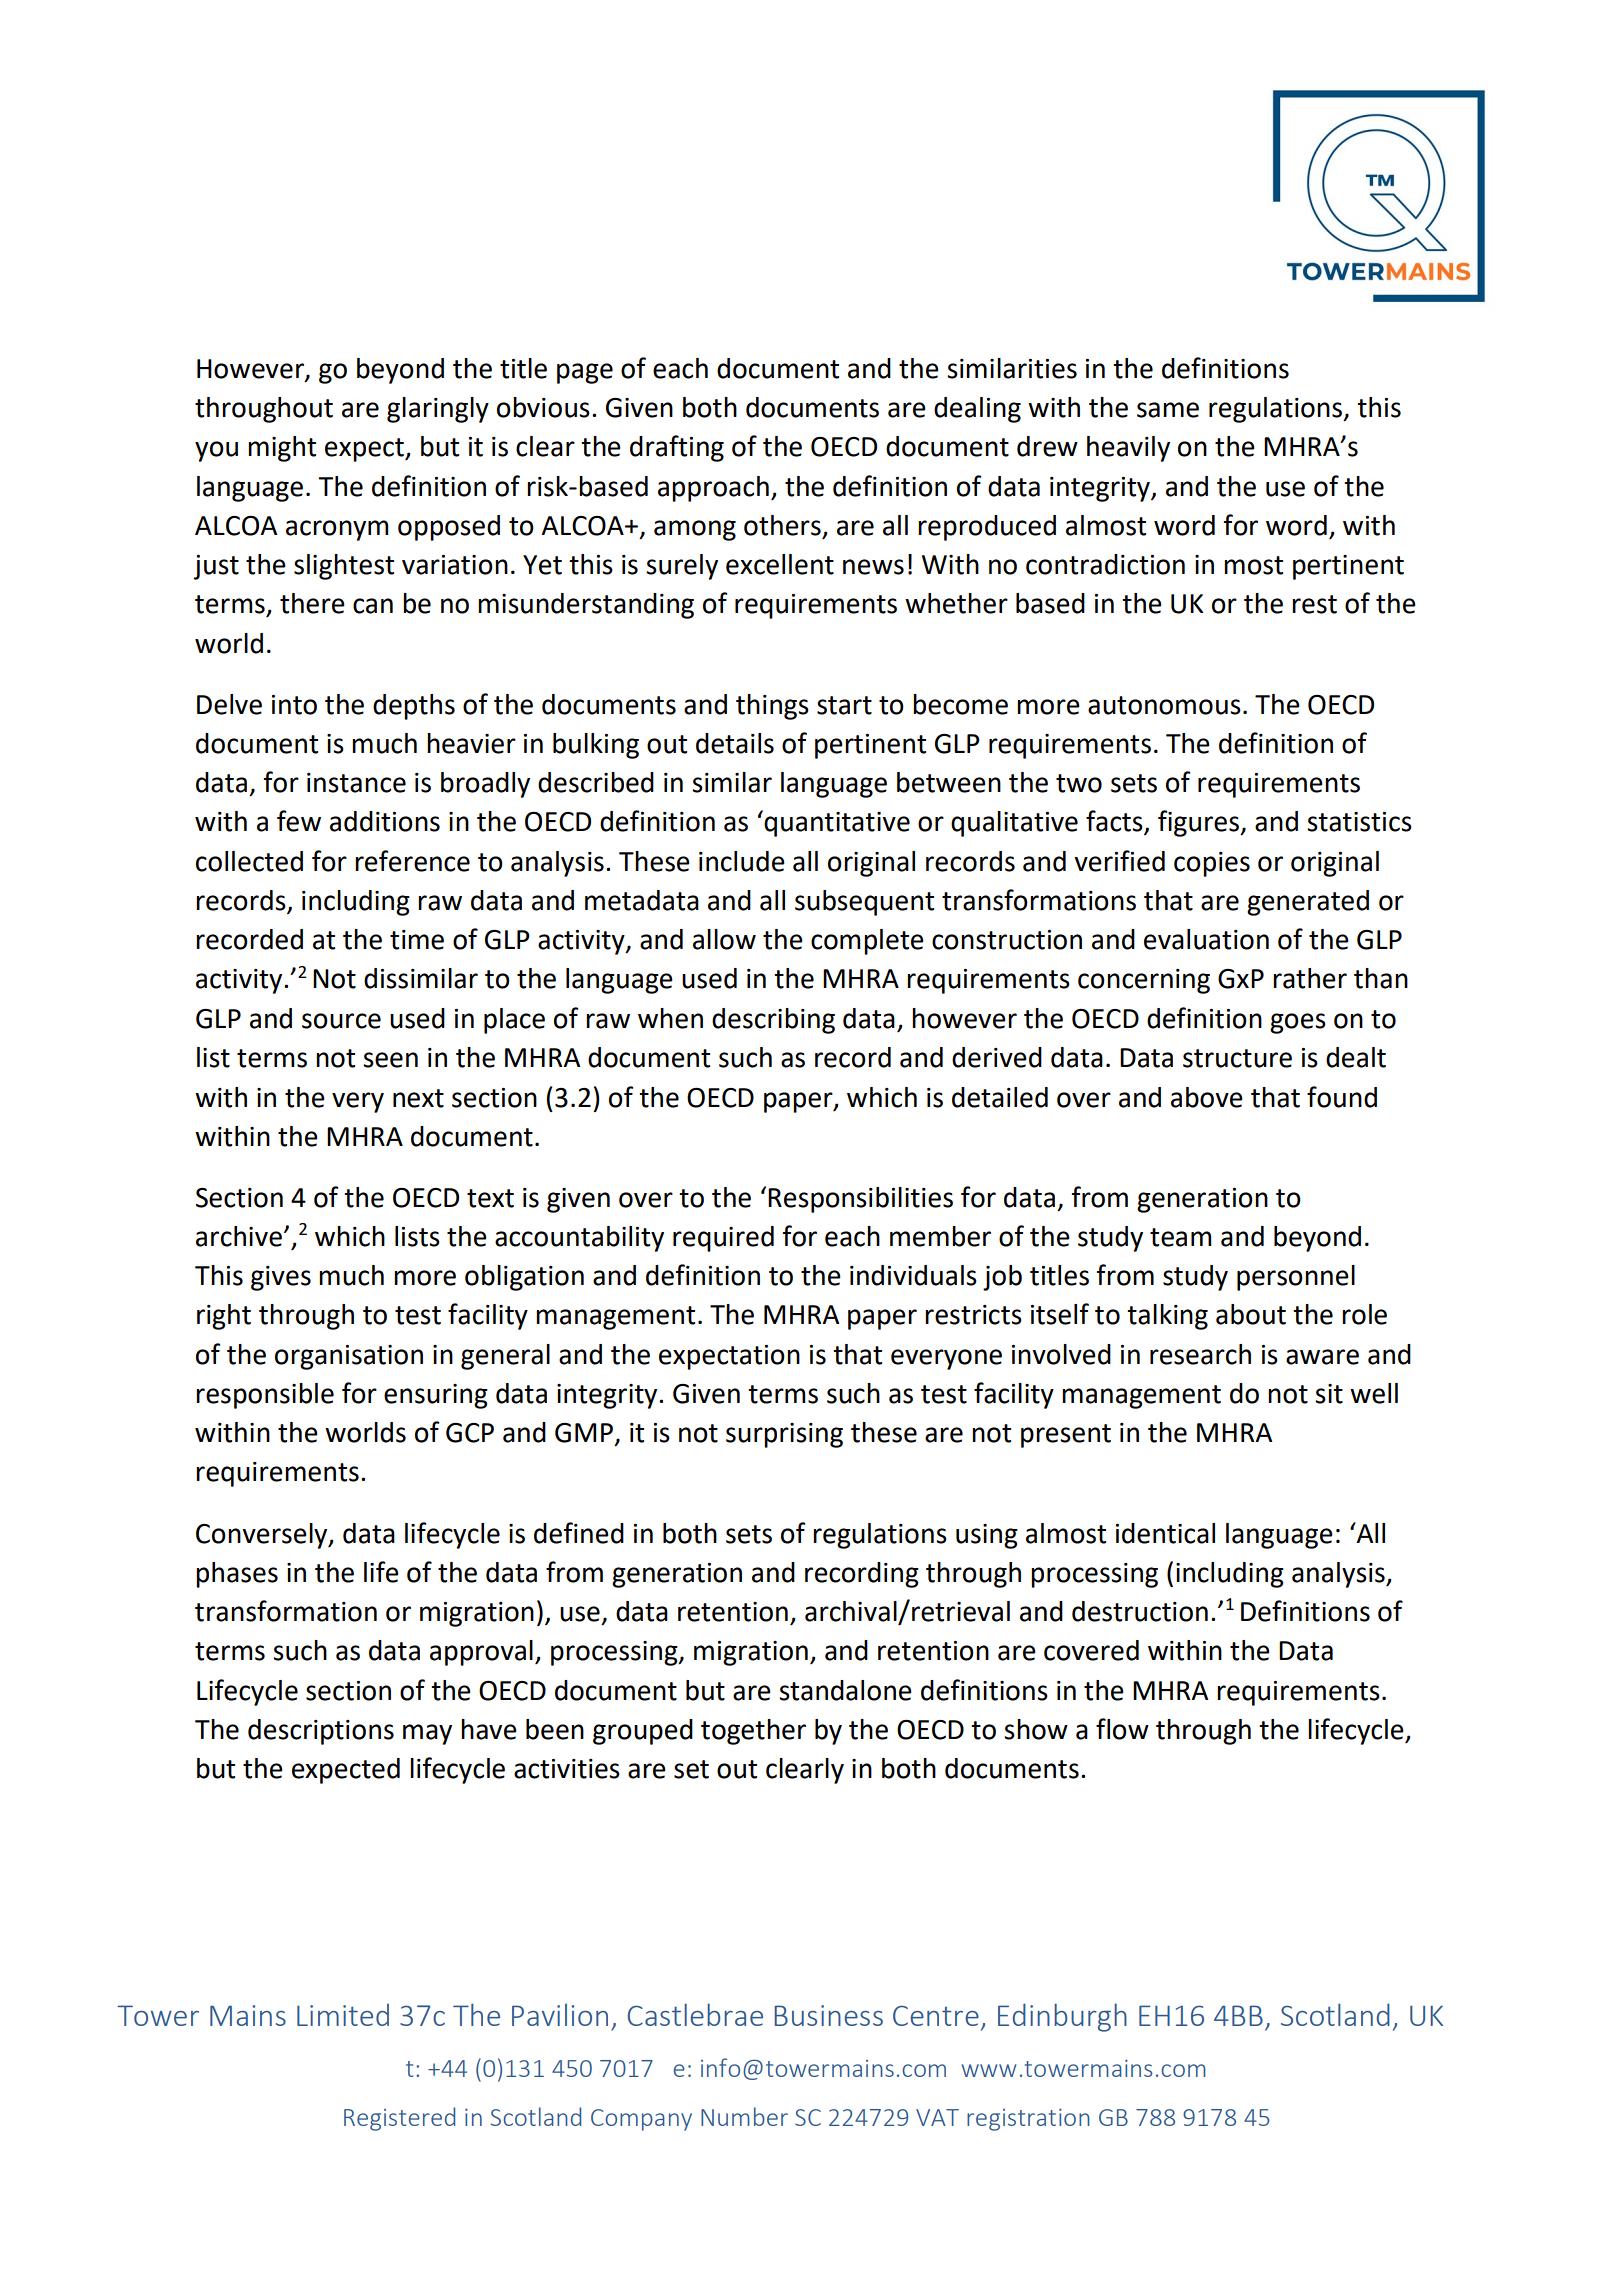 This image has height=2282, width=1613. What do you see at coordinates (343, 2015) in the image?
I see `Limited` at bounding box center [343, 2015].
